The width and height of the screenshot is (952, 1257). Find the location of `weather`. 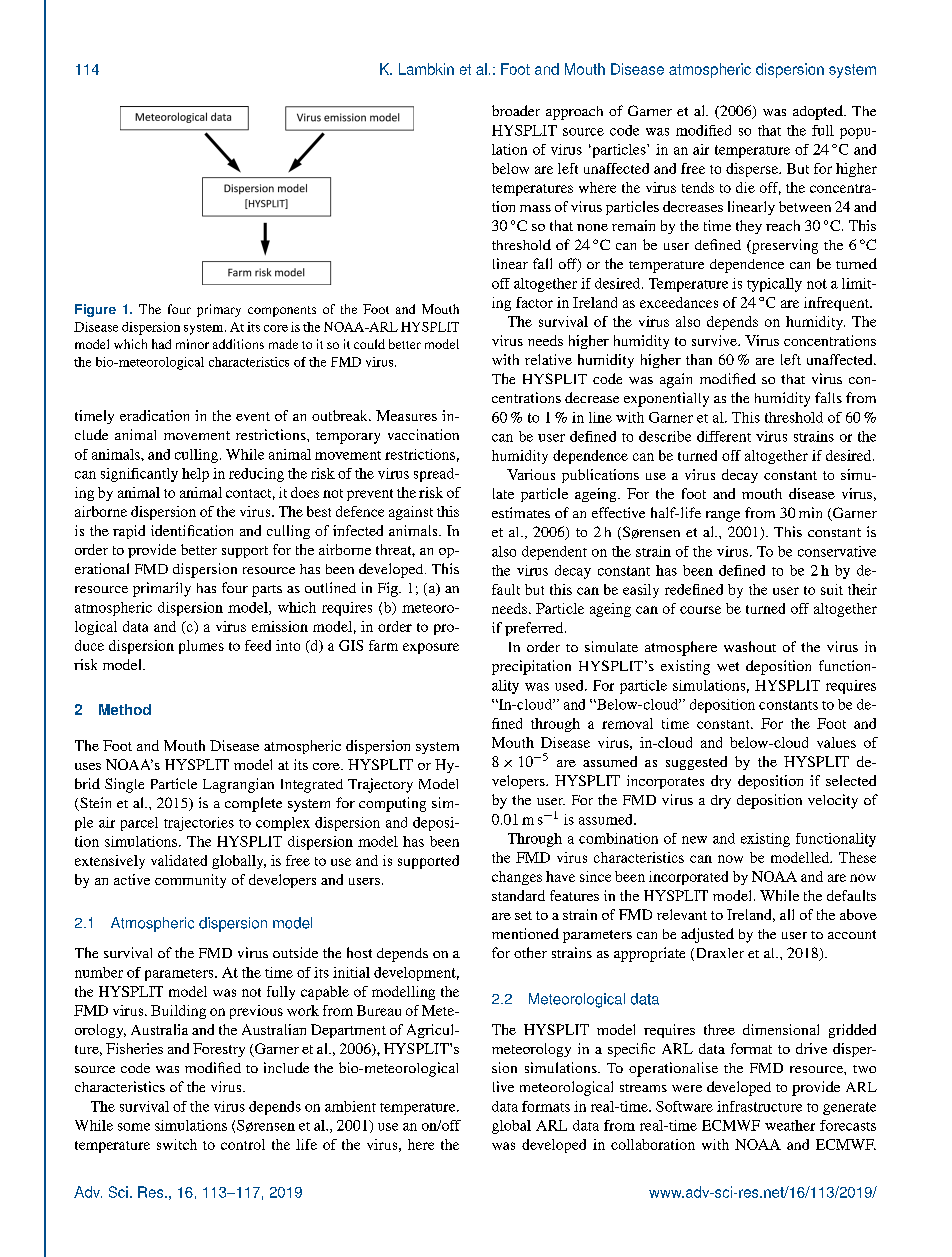

weather is located at coordinates (790, 1125).
